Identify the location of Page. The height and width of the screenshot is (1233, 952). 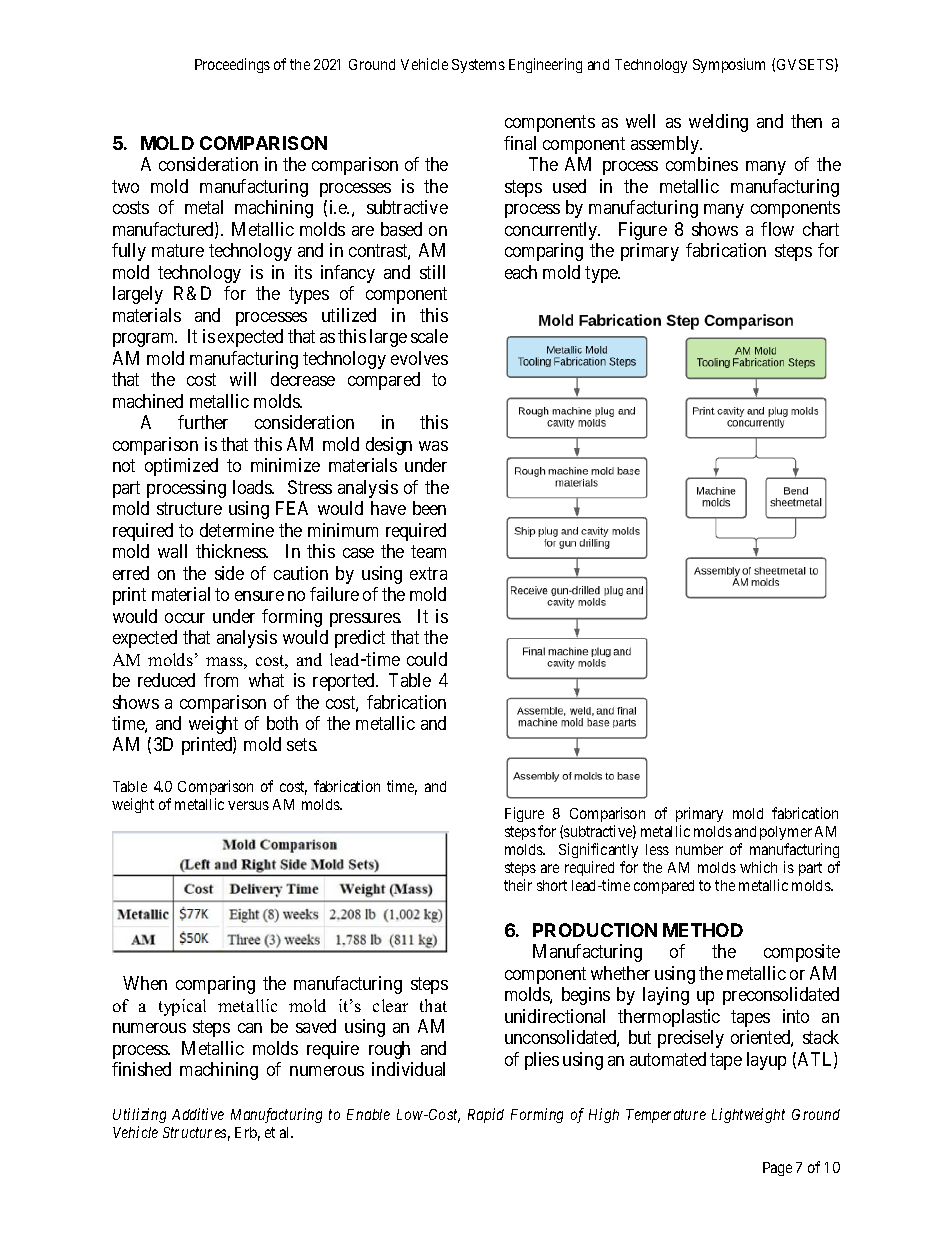
(777, 1169).
